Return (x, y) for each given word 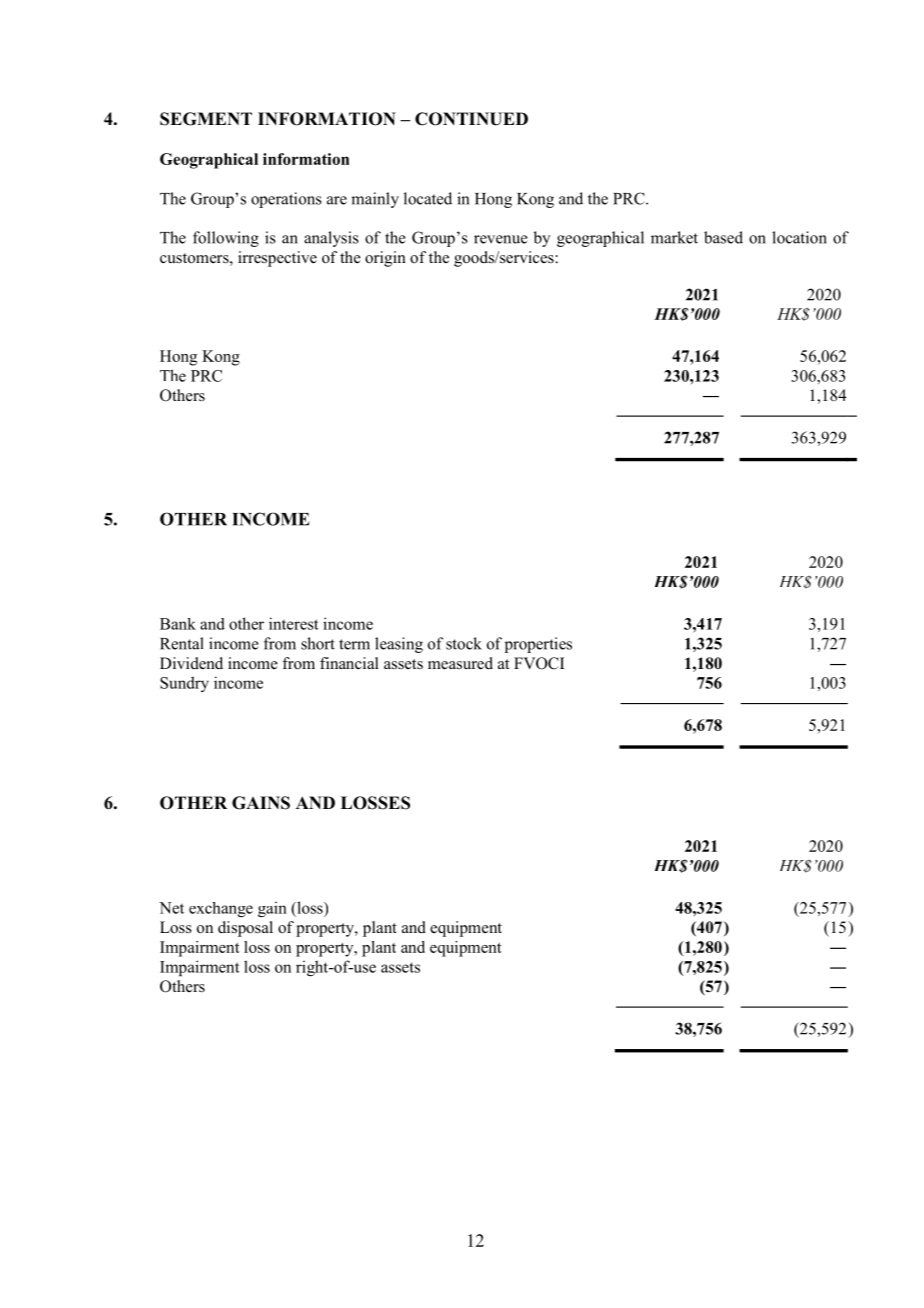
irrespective (277, 259)
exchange (221, 909)
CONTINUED (471, 119)
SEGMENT (206, 119)
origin (385, 259)
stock (464, 643)
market (674, 237)
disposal (245, 929)
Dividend (191, 663)
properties (538, 645)
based (723, 237)
